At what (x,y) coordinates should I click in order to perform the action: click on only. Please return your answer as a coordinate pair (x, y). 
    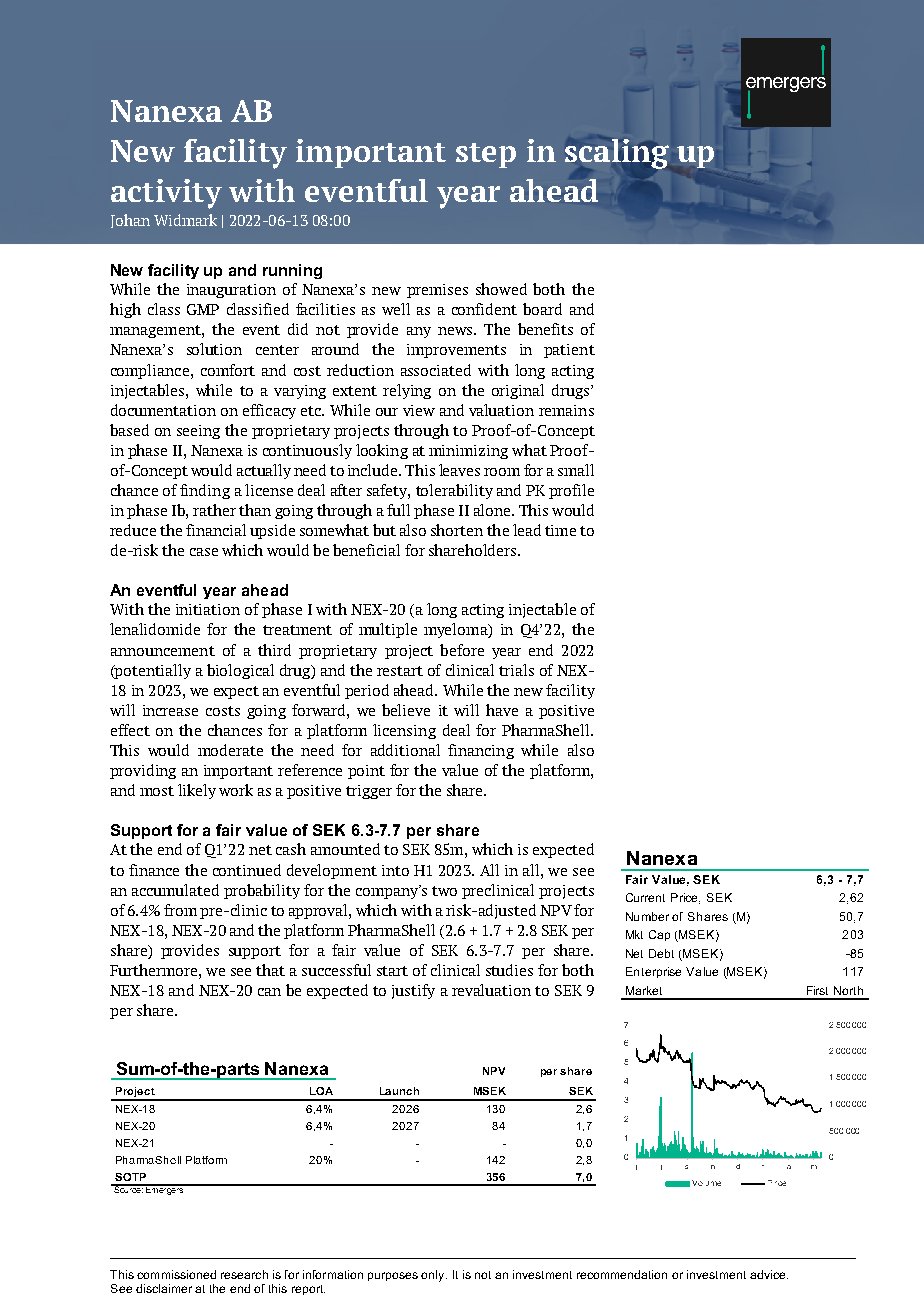
    Looking at the image, I should click on (434, 1276).
